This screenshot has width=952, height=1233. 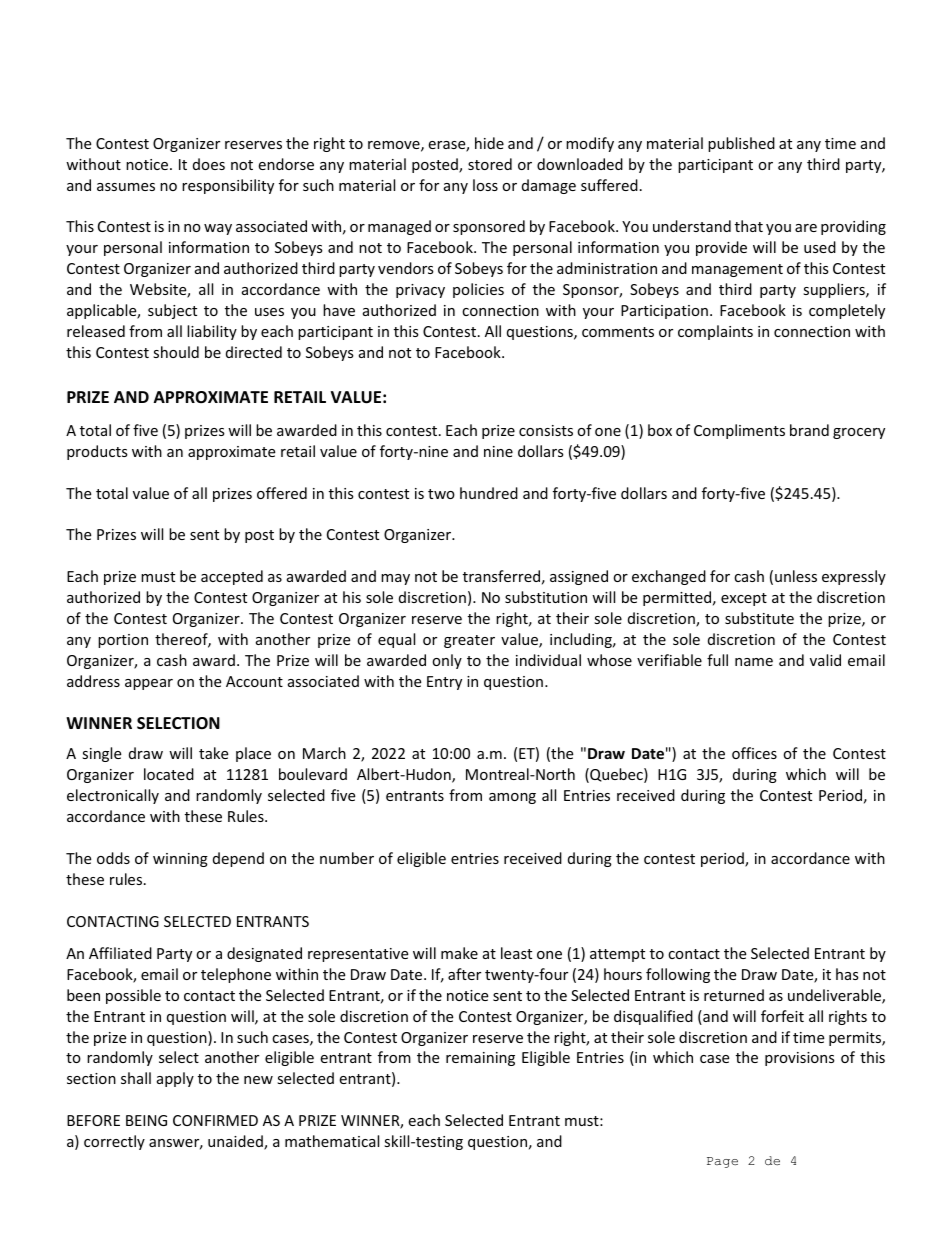 What do you see at coordinates (734, 995) in the screenshot?
I see `returned` at bounding box center [734, 995].
